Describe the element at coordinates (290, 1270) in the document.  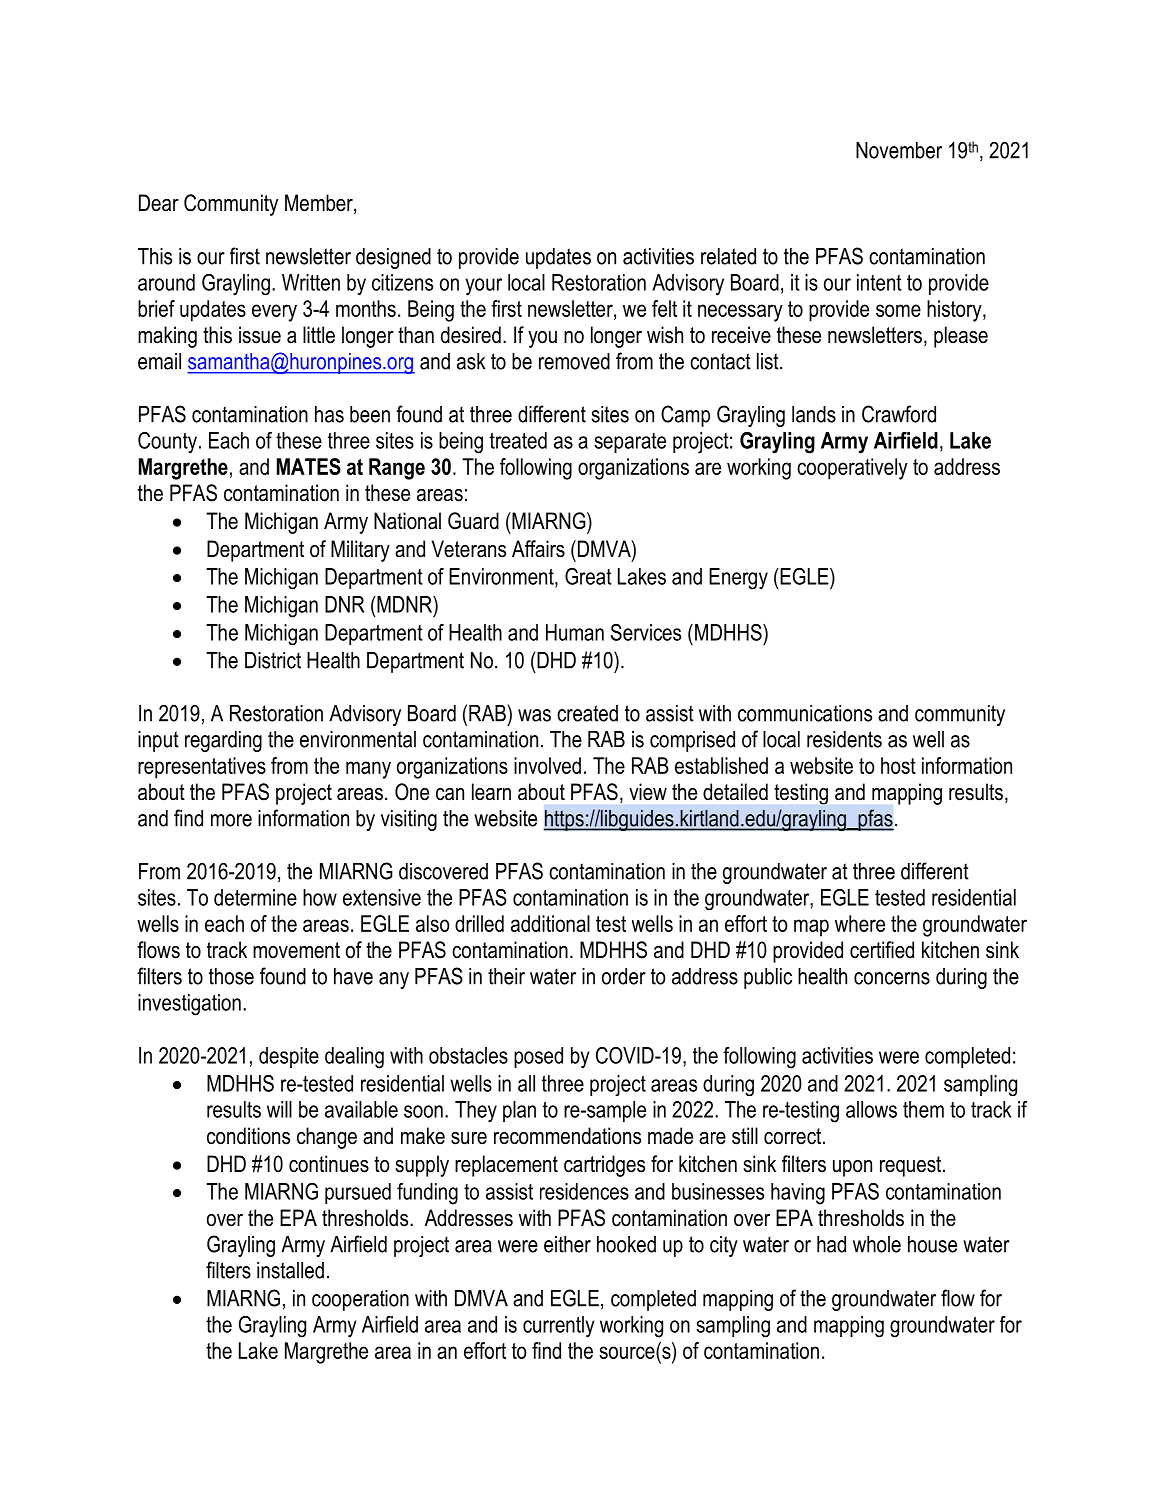
I see `installed` at that location.
